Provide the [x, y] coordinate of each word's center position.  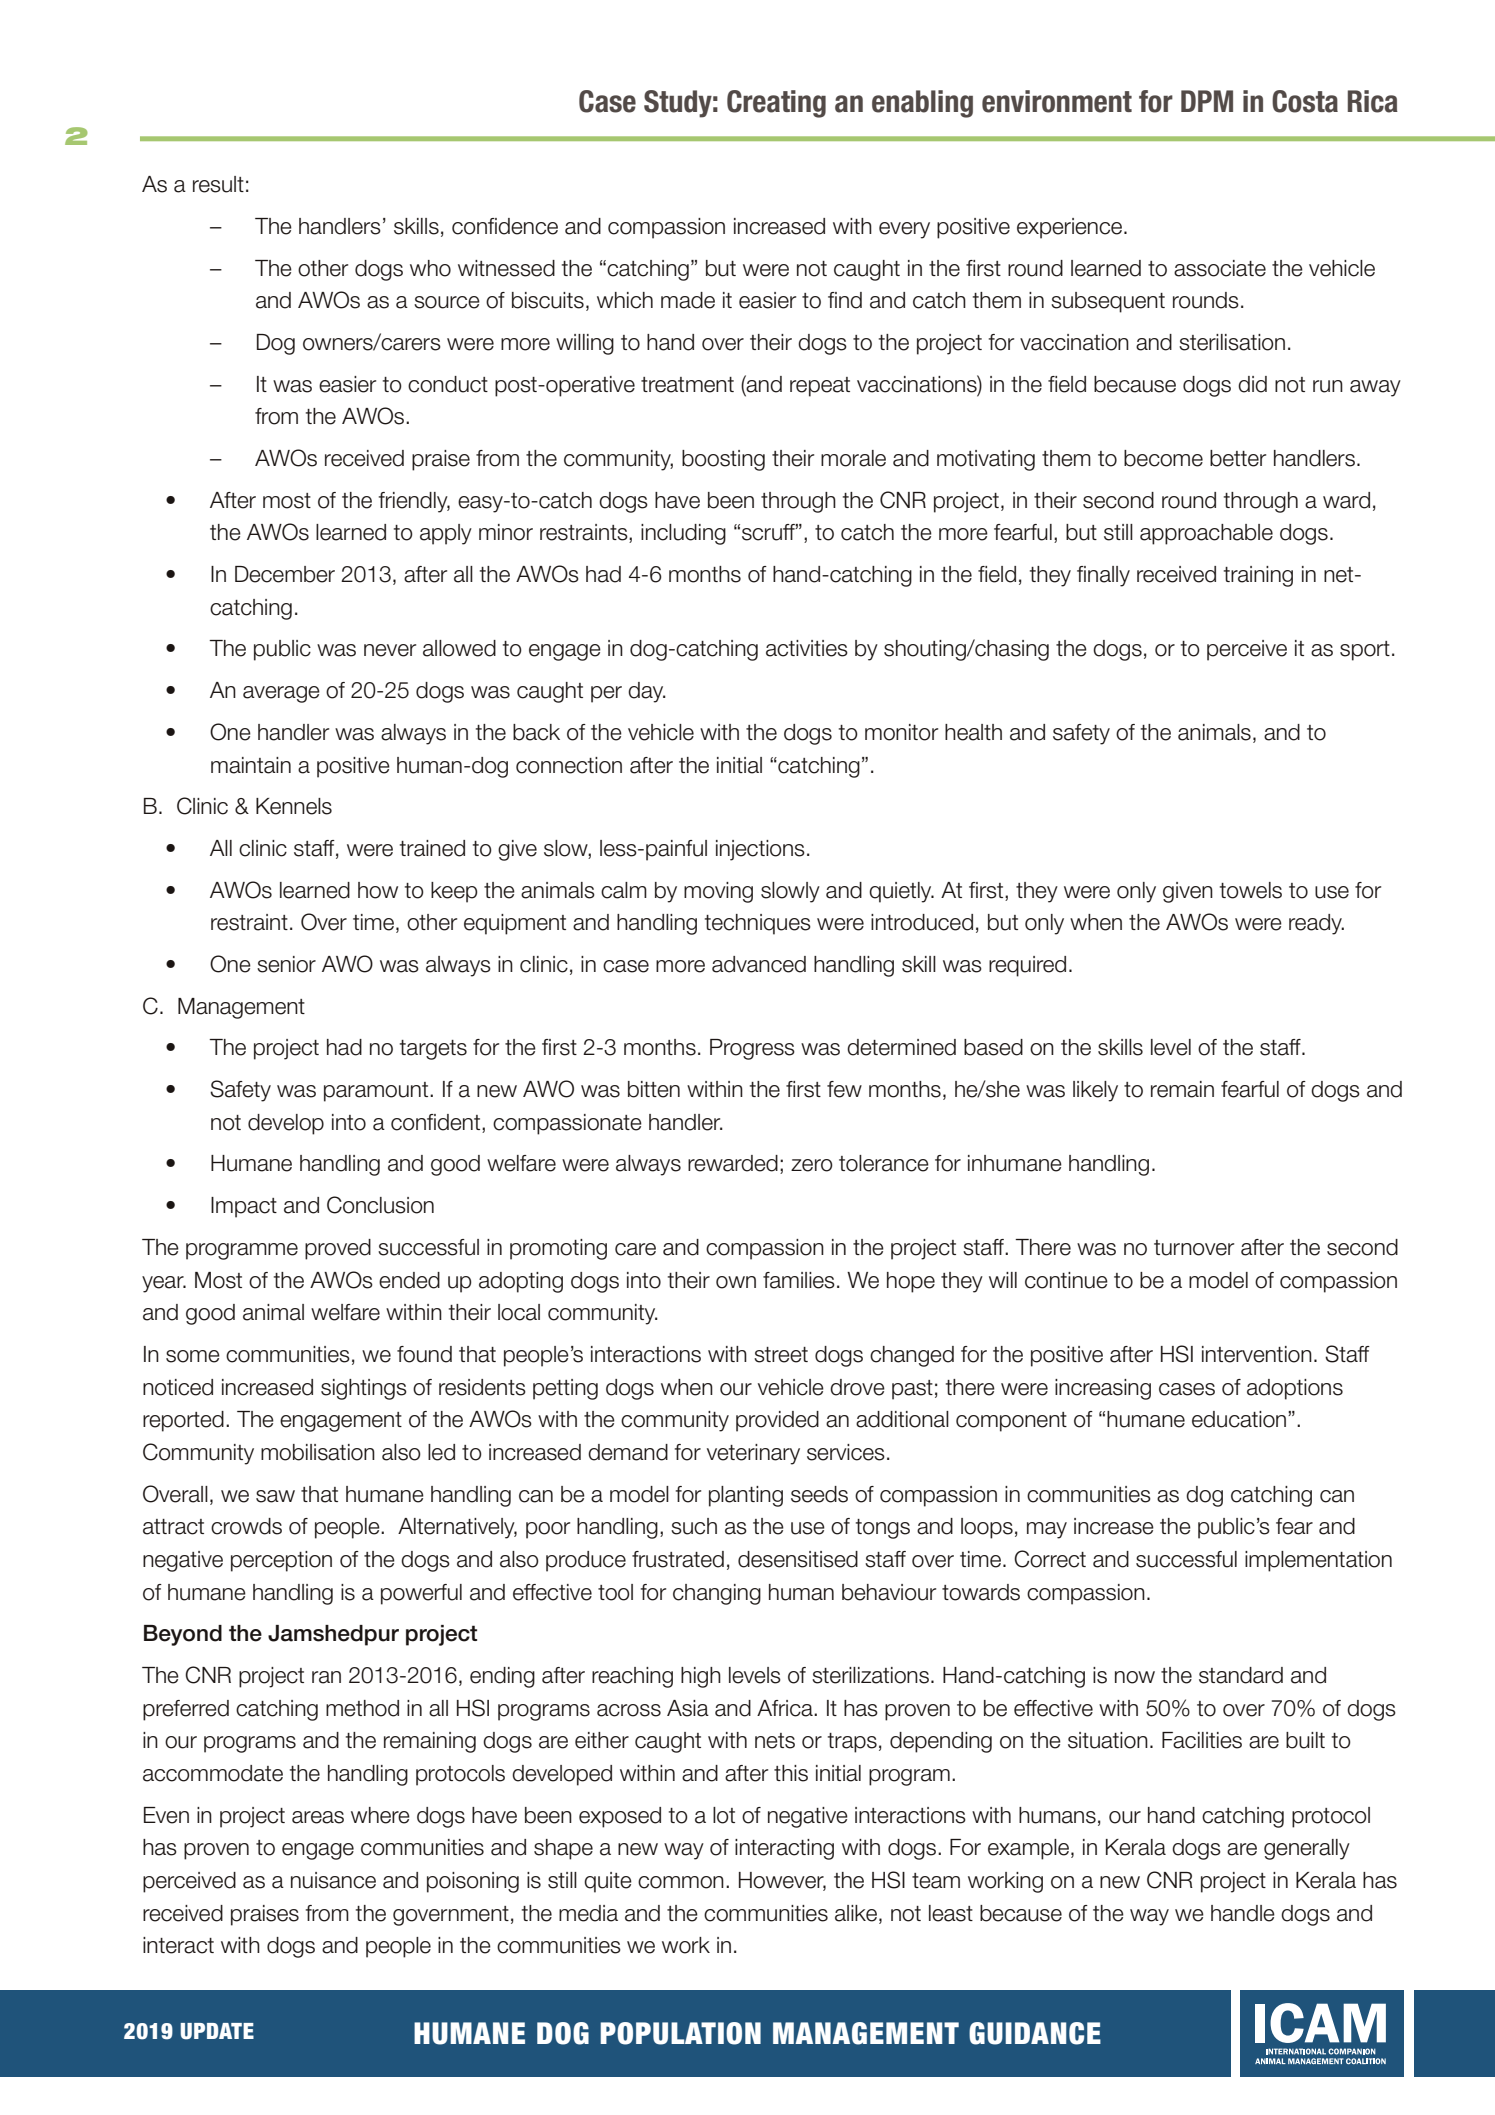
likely [1095, 1091]
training [1258, 576]
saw [275, 1496]
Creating [776, 104]
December [285, 574]
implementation [1318, 1561]
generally [1307, 1849]
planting [746, 1496]
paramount [377, 1092]
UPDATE [217, 2031]
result [218, 184]
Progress [752, 1049]
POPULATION [680, 2033]
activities [807, 648]
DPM [1207, 101]
